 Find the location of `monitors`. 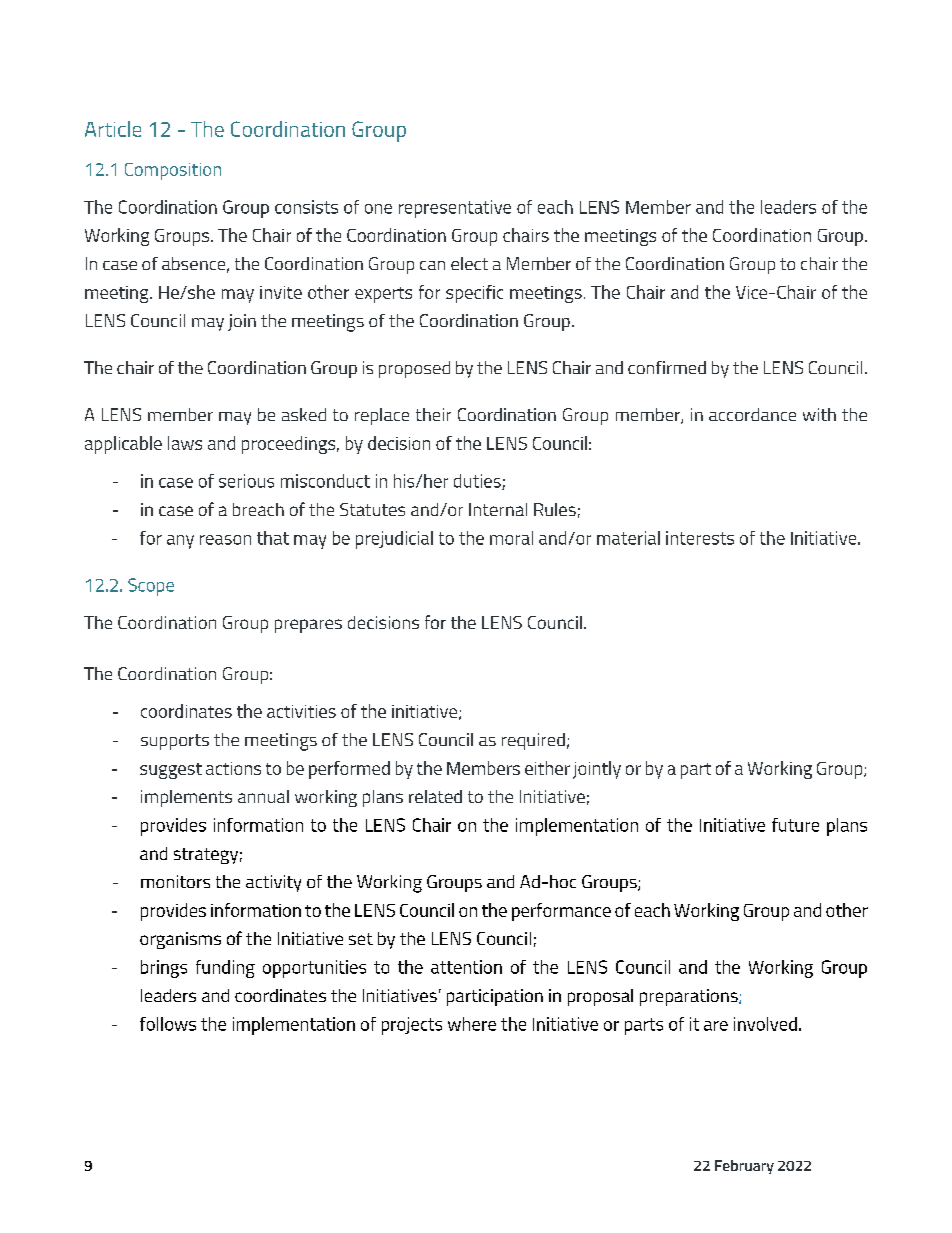

monitors is located at coordinates (175, 881).
